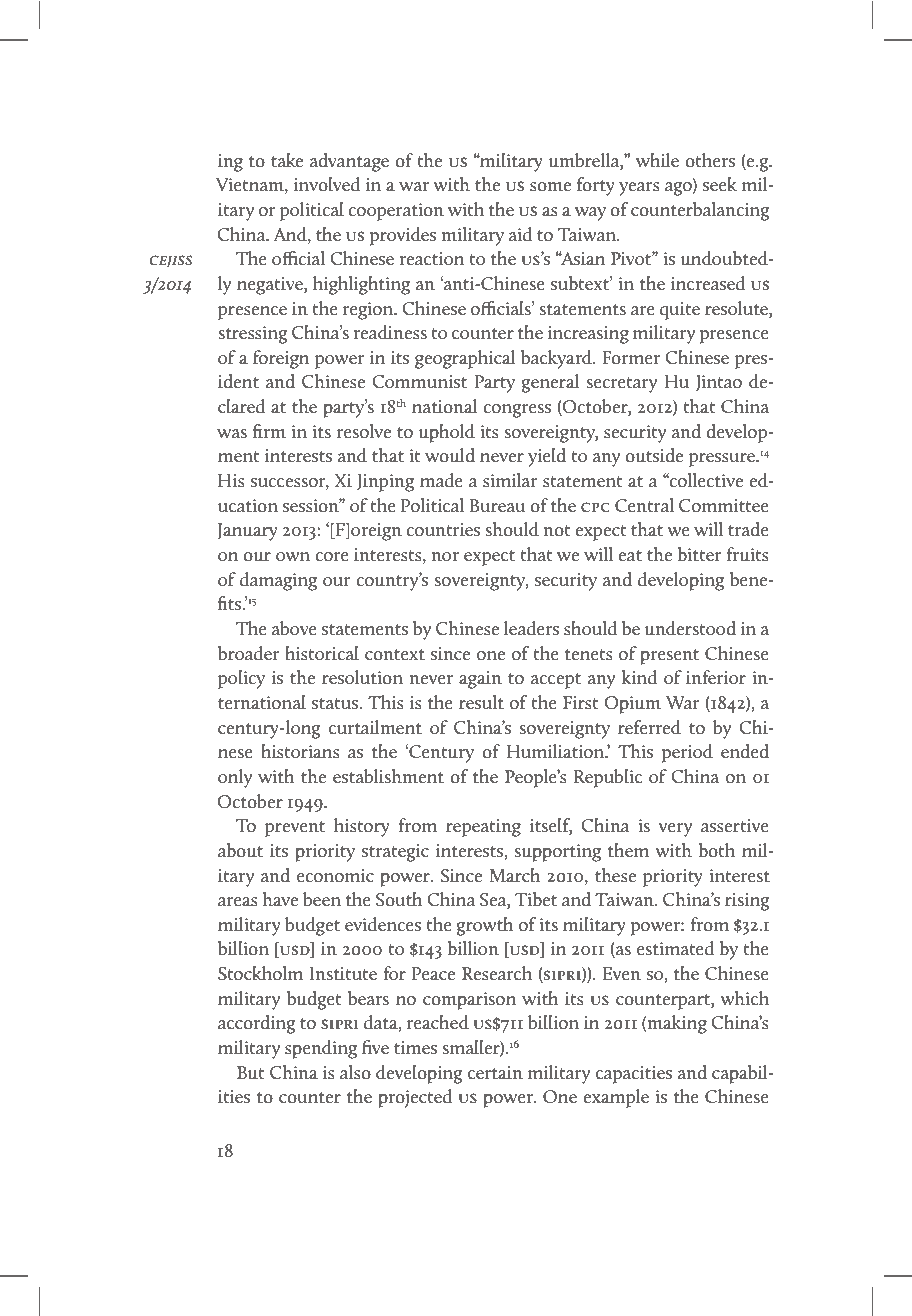 The height and width of the document is (1316, 912). What do you see at coordinates (690, 628) in the document?
I see `understood` at bounding box center [690, 628].
